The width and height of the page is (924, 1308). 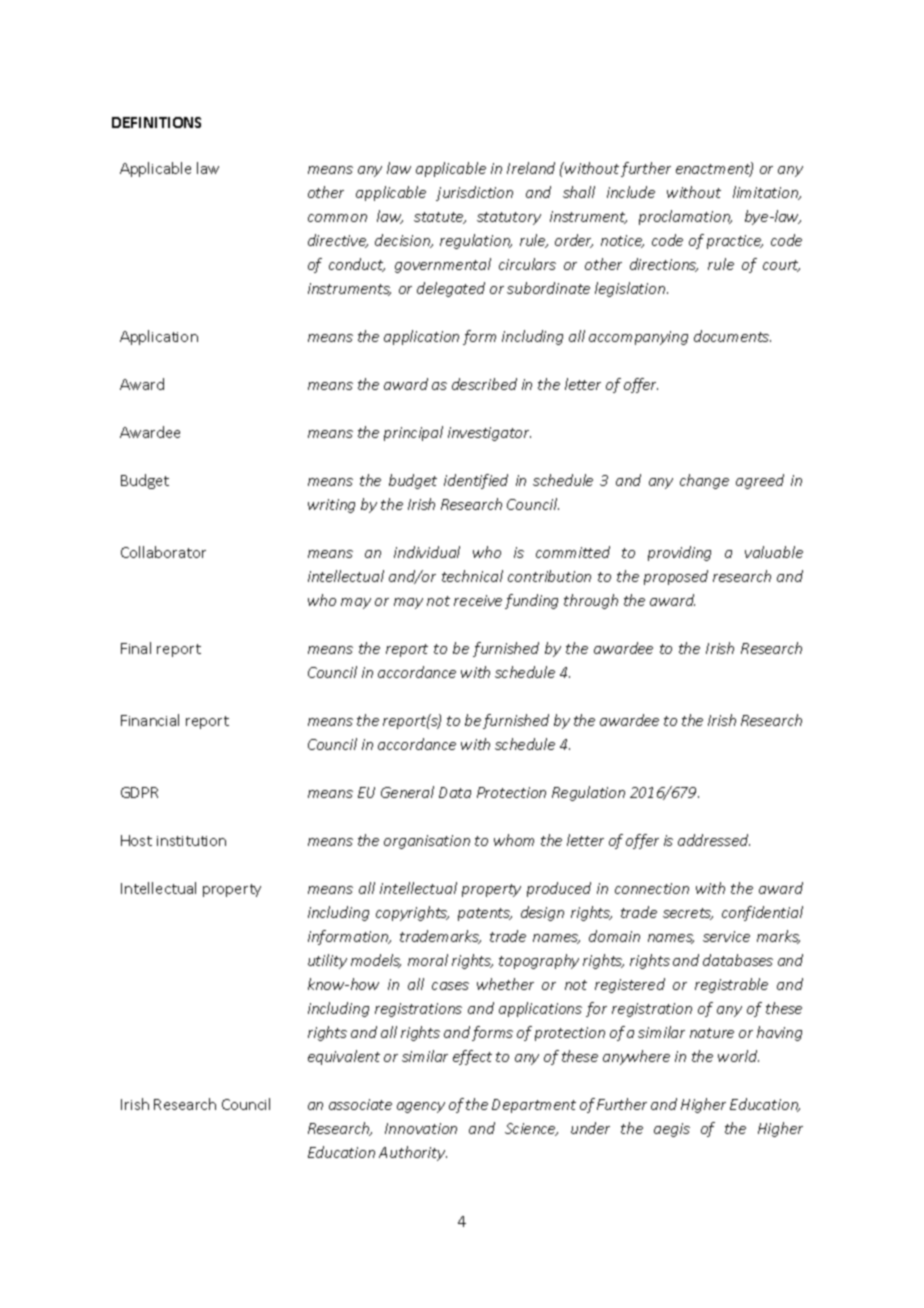 I want to click on jurisdiction, so click(x=474, y=193).
